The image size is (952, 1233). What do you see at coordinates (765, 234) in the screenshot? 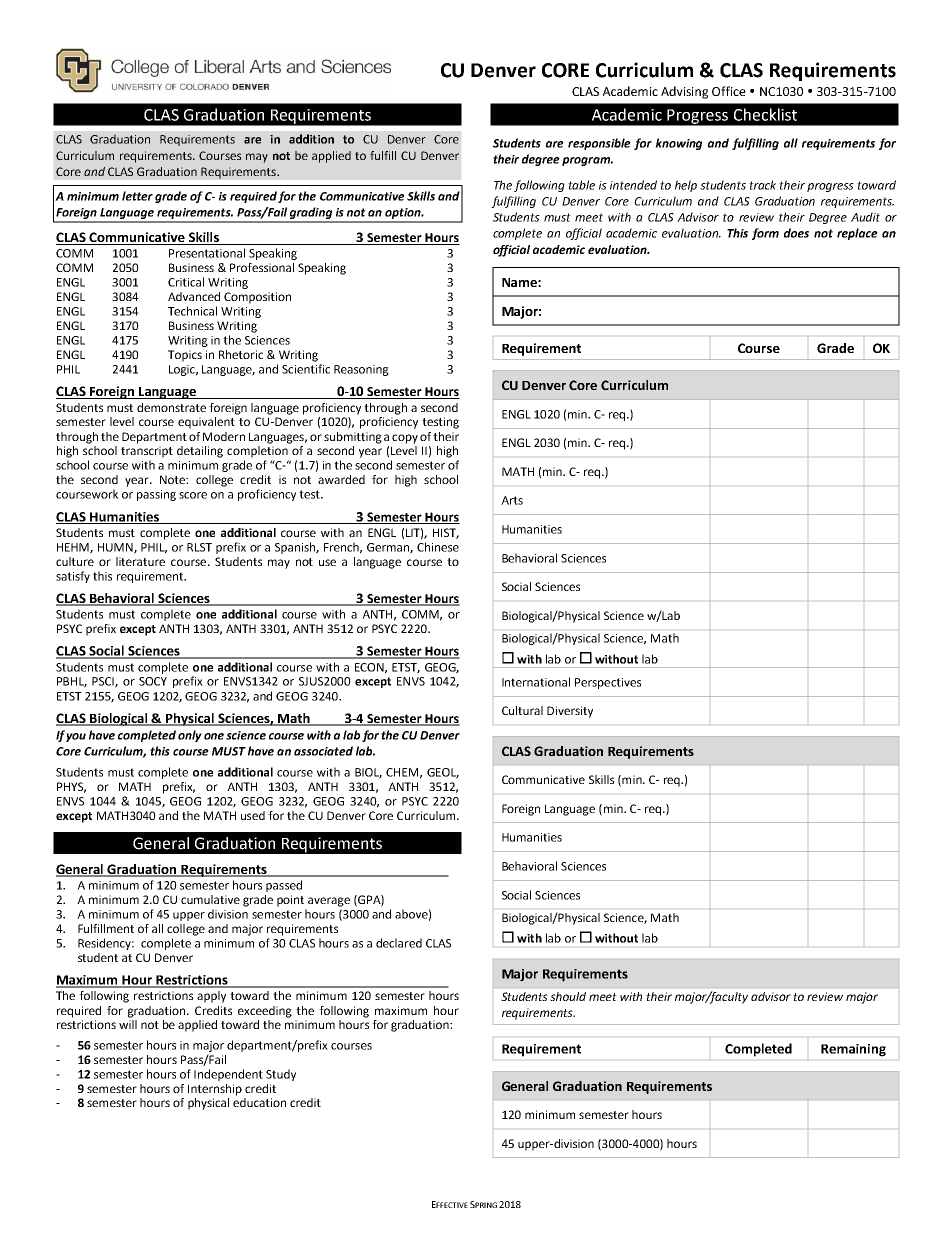
I see `form` at bounding box center [765, 234].
